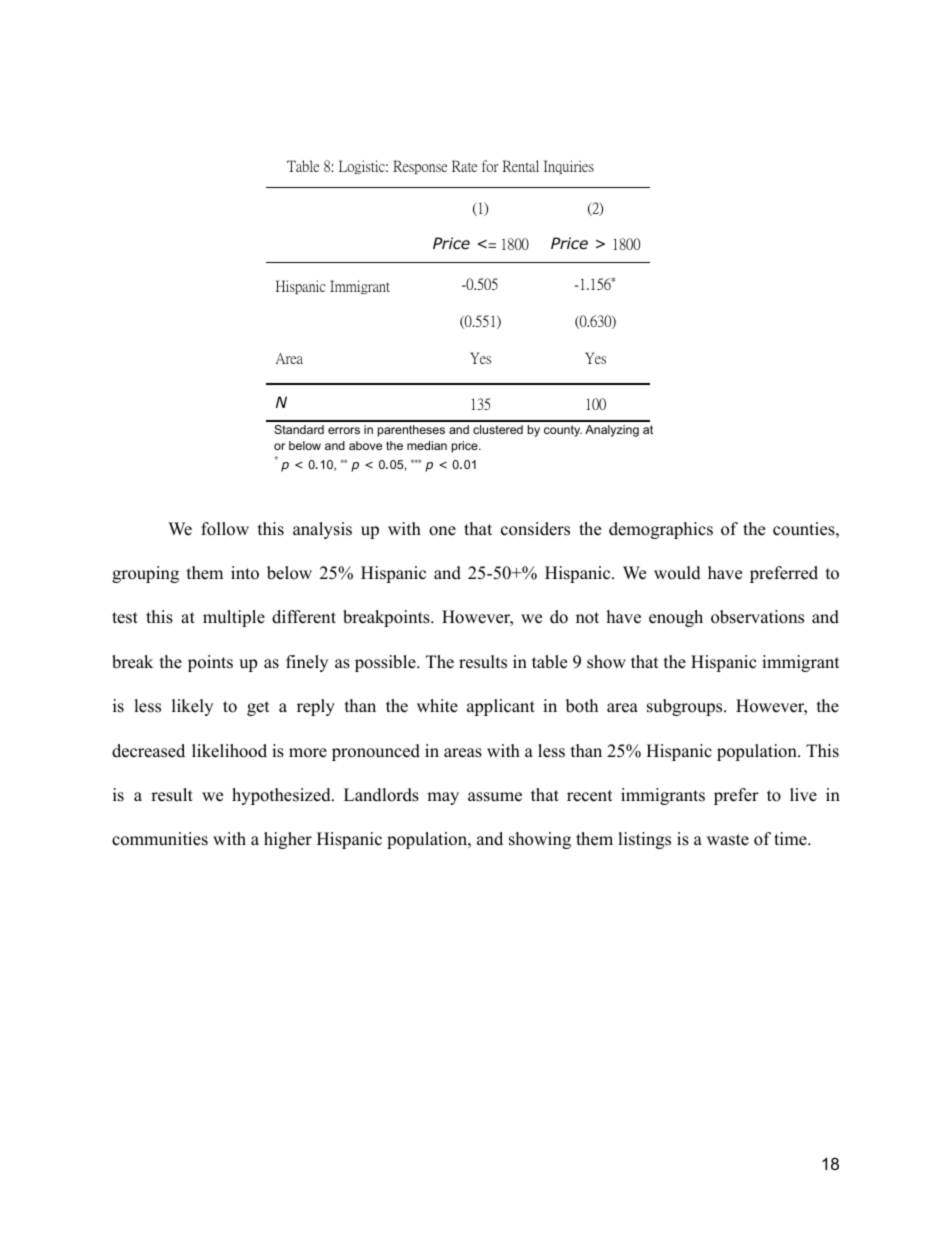 The image size is (952, 1233). What do you see at coordinates (427, 445) in the screenshot?
I see `median` at bounding box center [427, 445].
